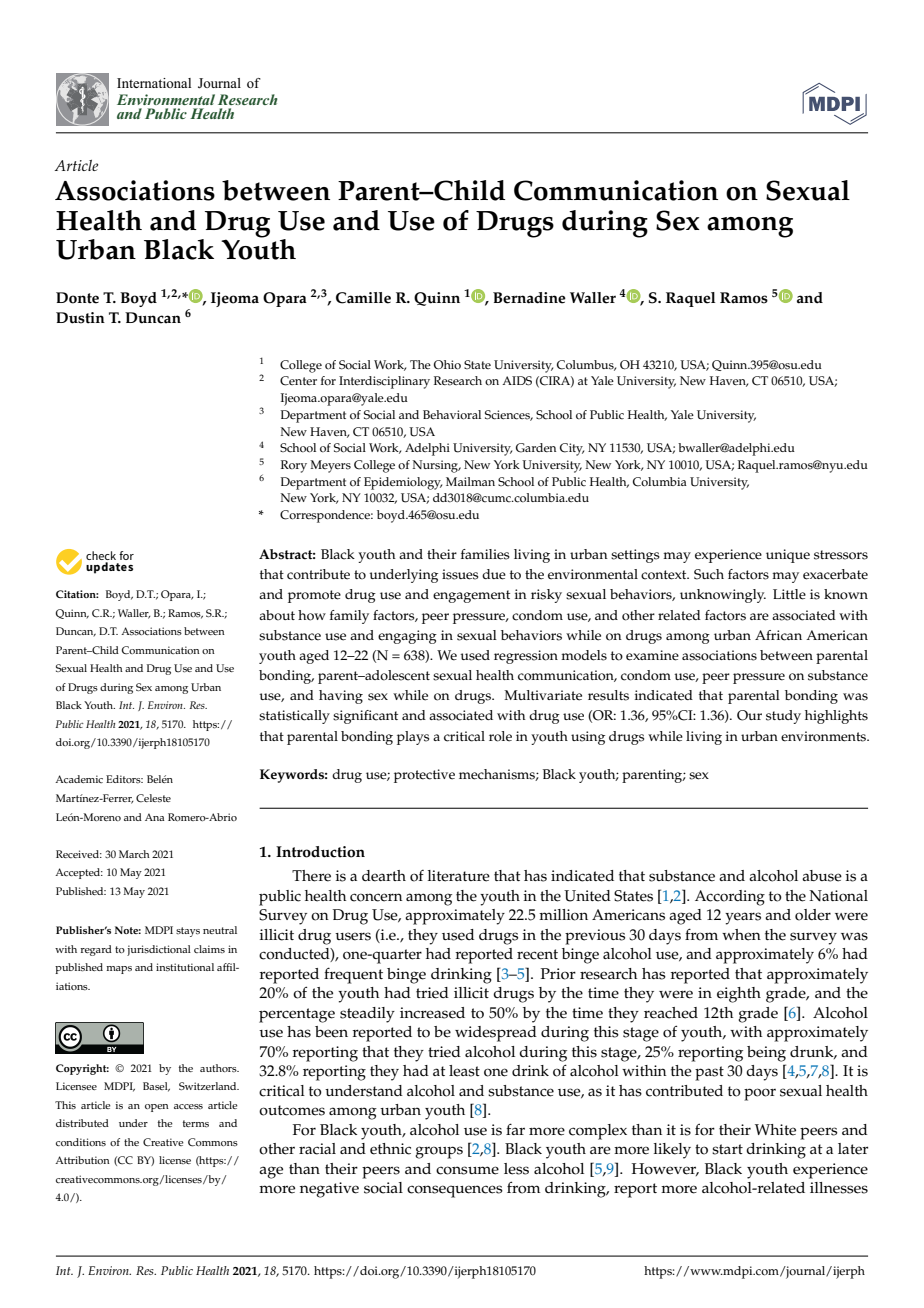 This image has height=1308, width=924. What do you see at coordinates (447, 365) in the image?
I see `Ohio` at bounding box center [447, 365].
